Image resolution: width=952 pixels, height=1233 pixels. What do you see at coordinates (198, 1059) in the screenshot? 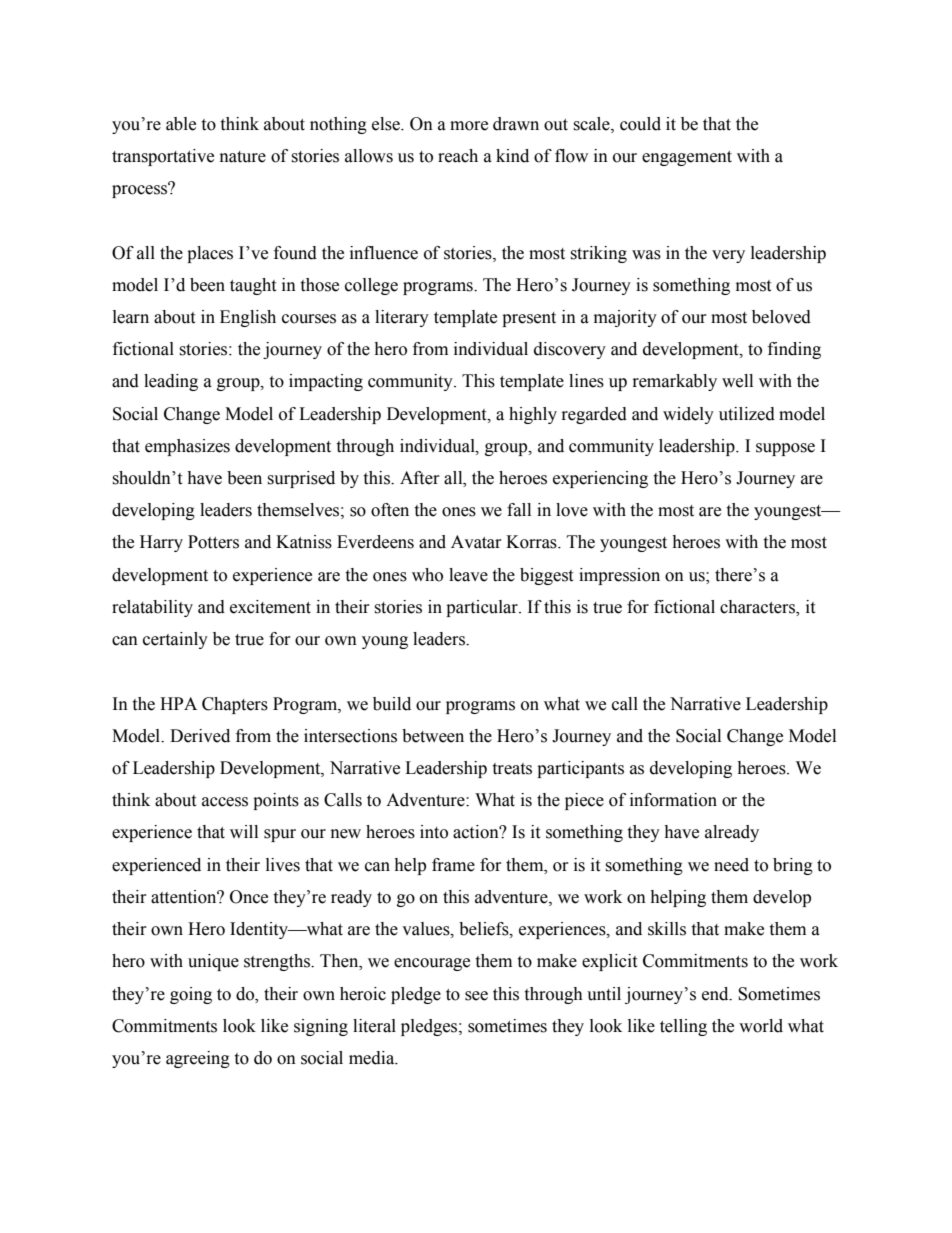
I see `agreeing` at bounding box center [198, 1059].
